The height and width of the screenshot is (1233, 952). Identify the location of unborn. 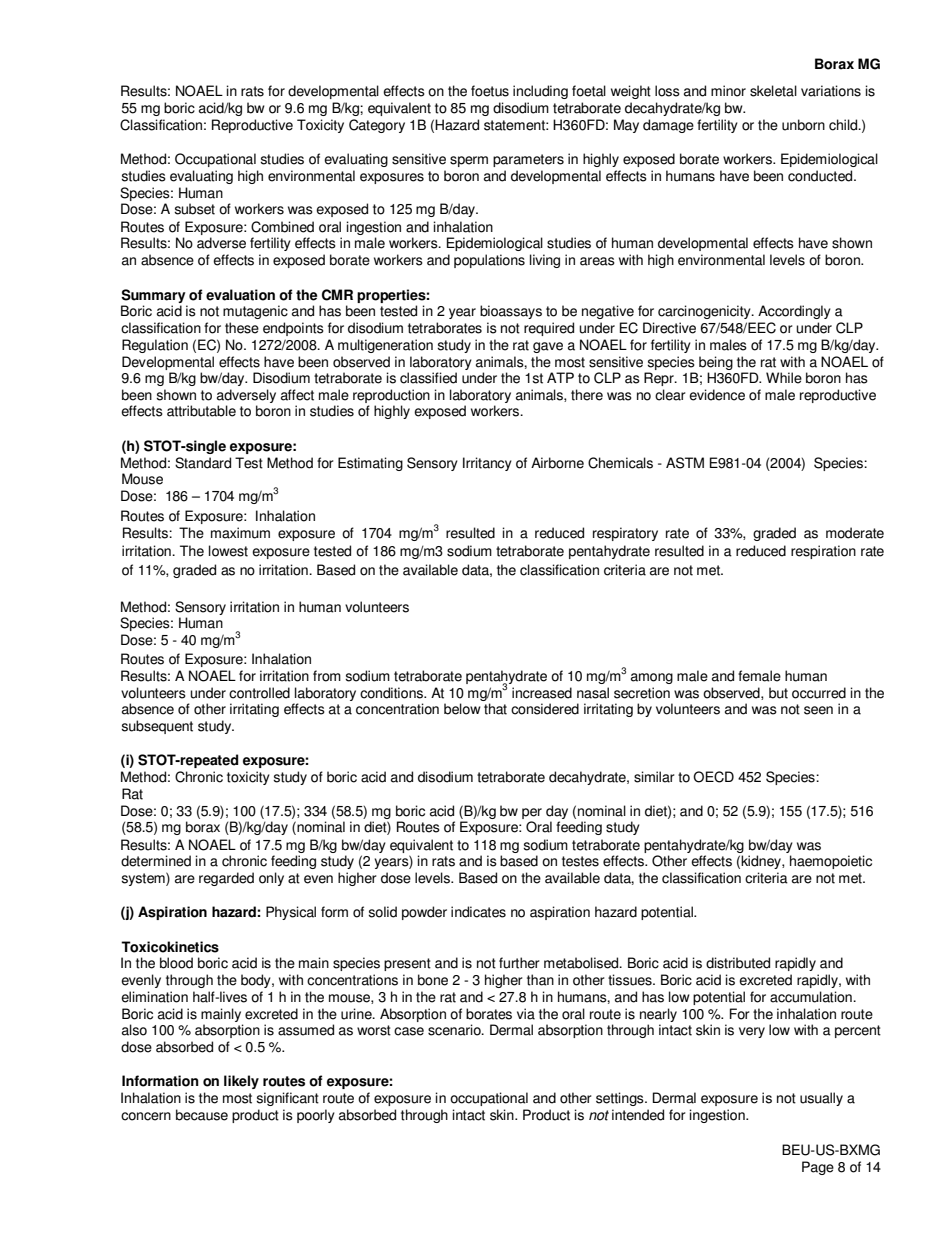
(803, 125).
